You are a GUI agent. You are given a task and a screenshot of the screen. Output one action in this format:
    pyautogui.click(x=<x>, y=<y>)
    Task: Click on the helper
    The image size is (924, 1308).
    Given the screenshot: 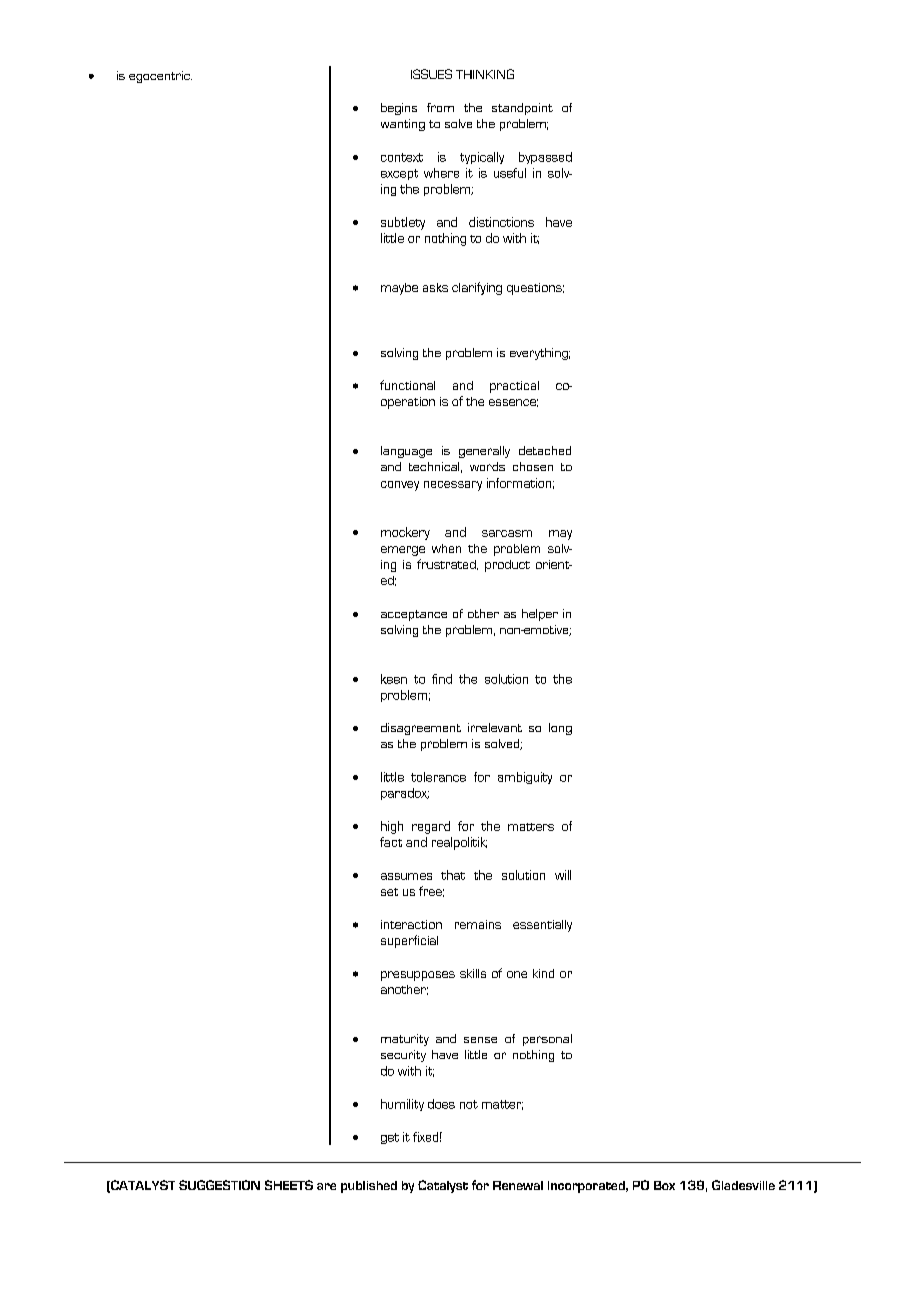 What is the action you would take?
    pyautogui.click(x=540, y=615)
